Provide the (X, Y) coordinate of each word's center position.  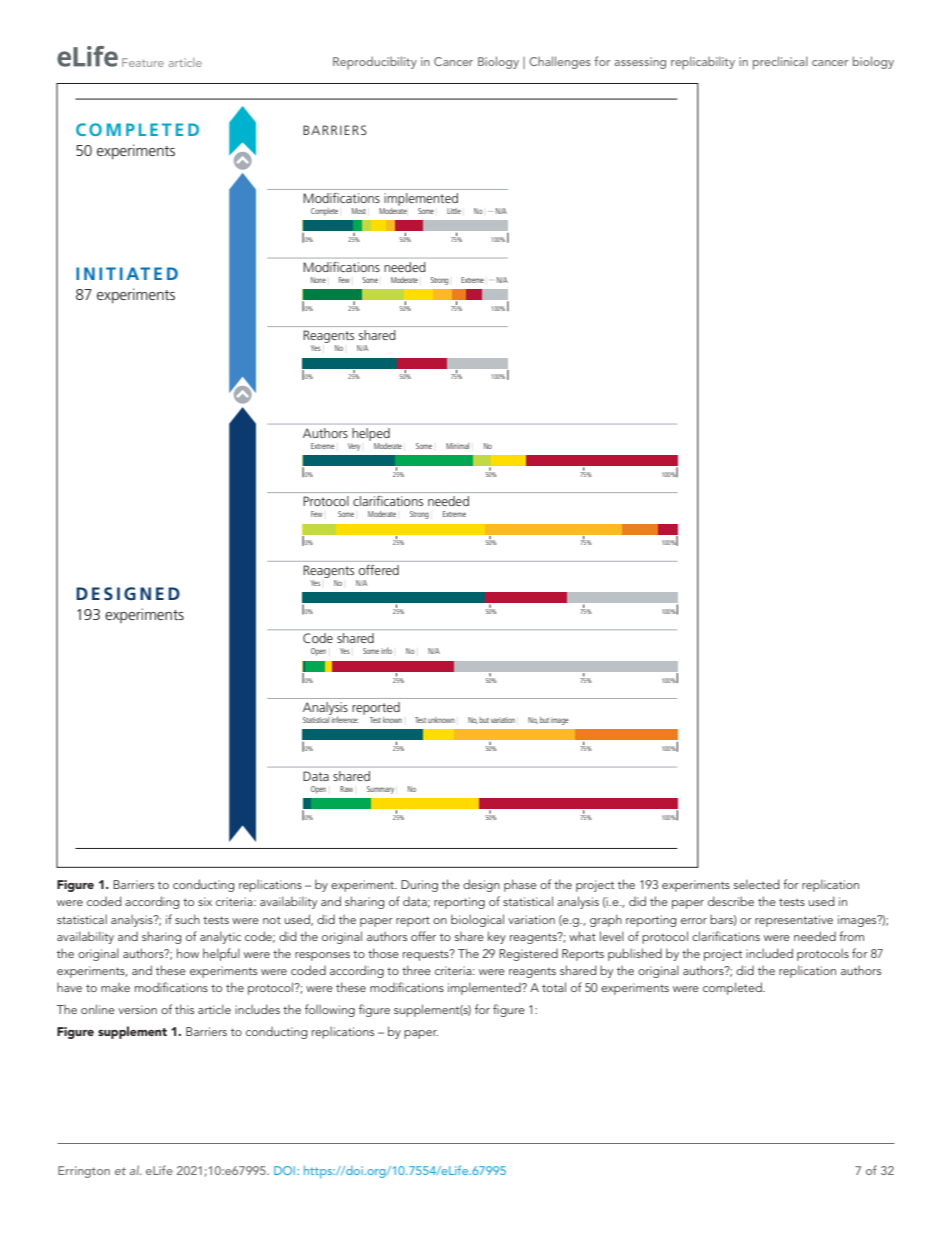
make (115, 987)
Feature (143, 62)
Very (354, 447)
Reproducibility (375, 63)
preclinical (780, 63)
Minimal (457, 446)
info (386, 651)
